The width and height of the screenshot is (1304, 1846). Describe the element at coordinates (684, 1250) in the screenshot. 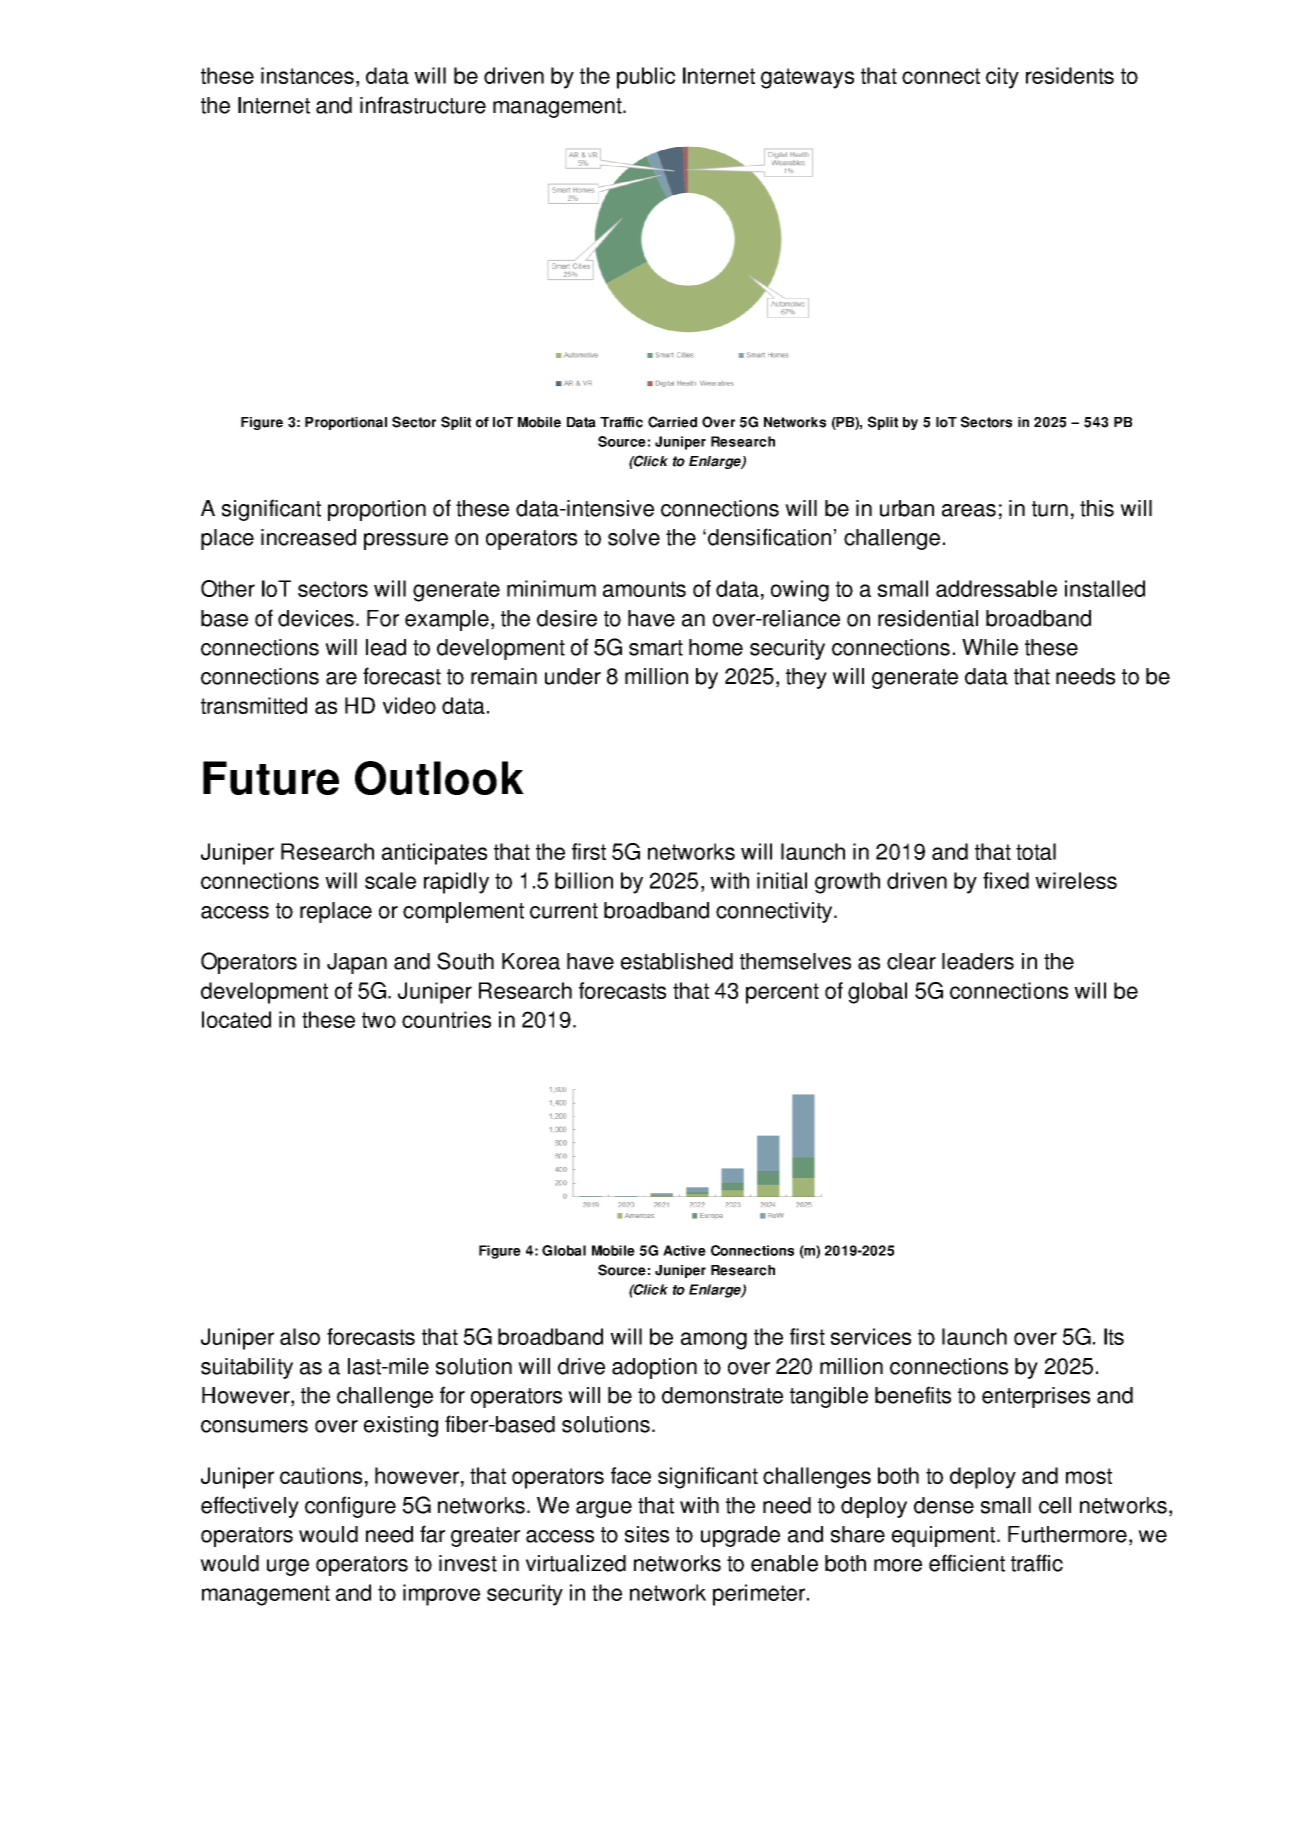

I see `Active` at that location.
